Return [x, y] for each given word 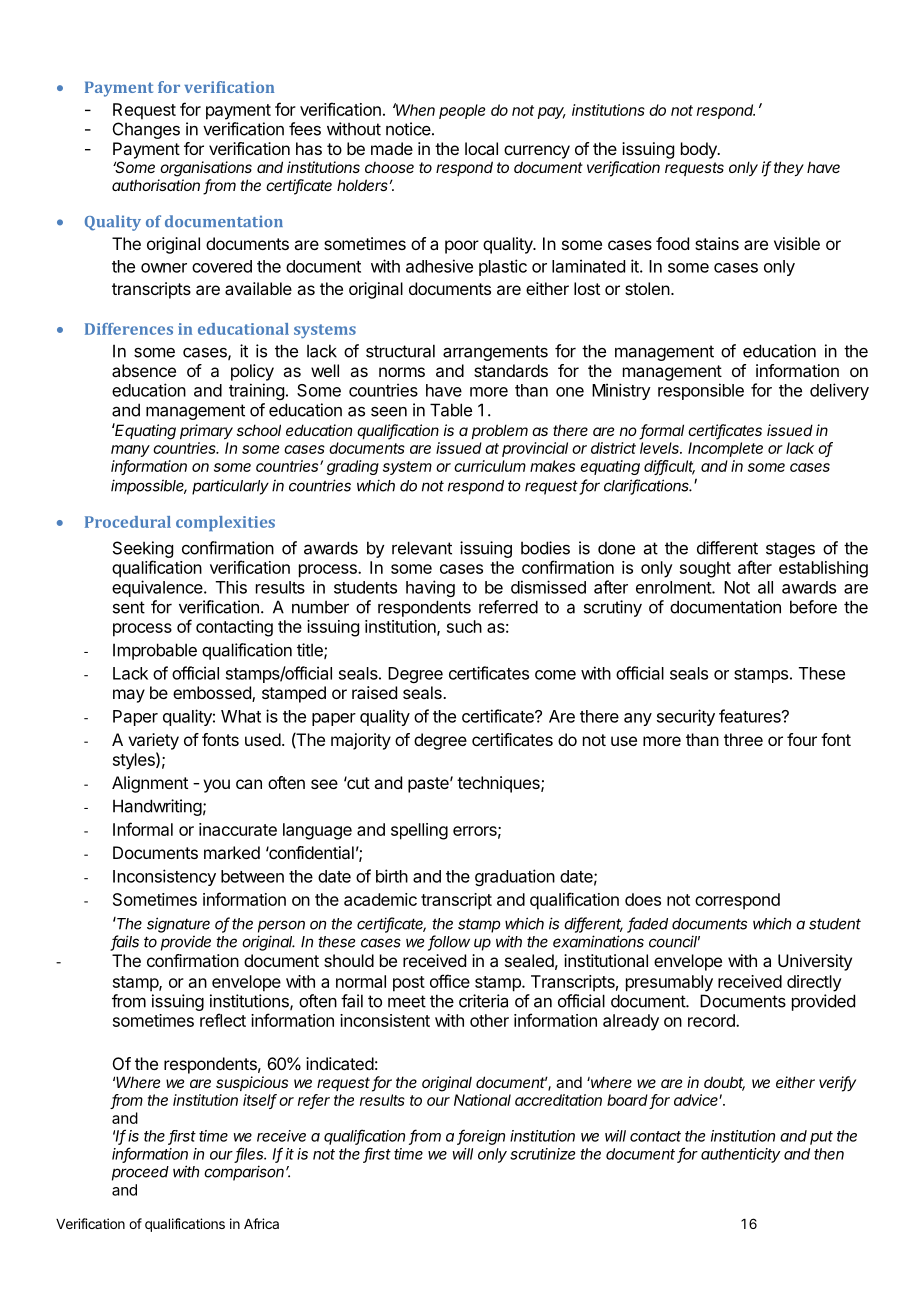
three [743, 739]
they [789, 168]
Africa [261, 1223]
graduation [515, 877]
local [481, 148]
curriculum [490, 466]
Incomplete [725, 449]
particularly [230, 487]
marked [232, 852]
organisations [206, 169]
